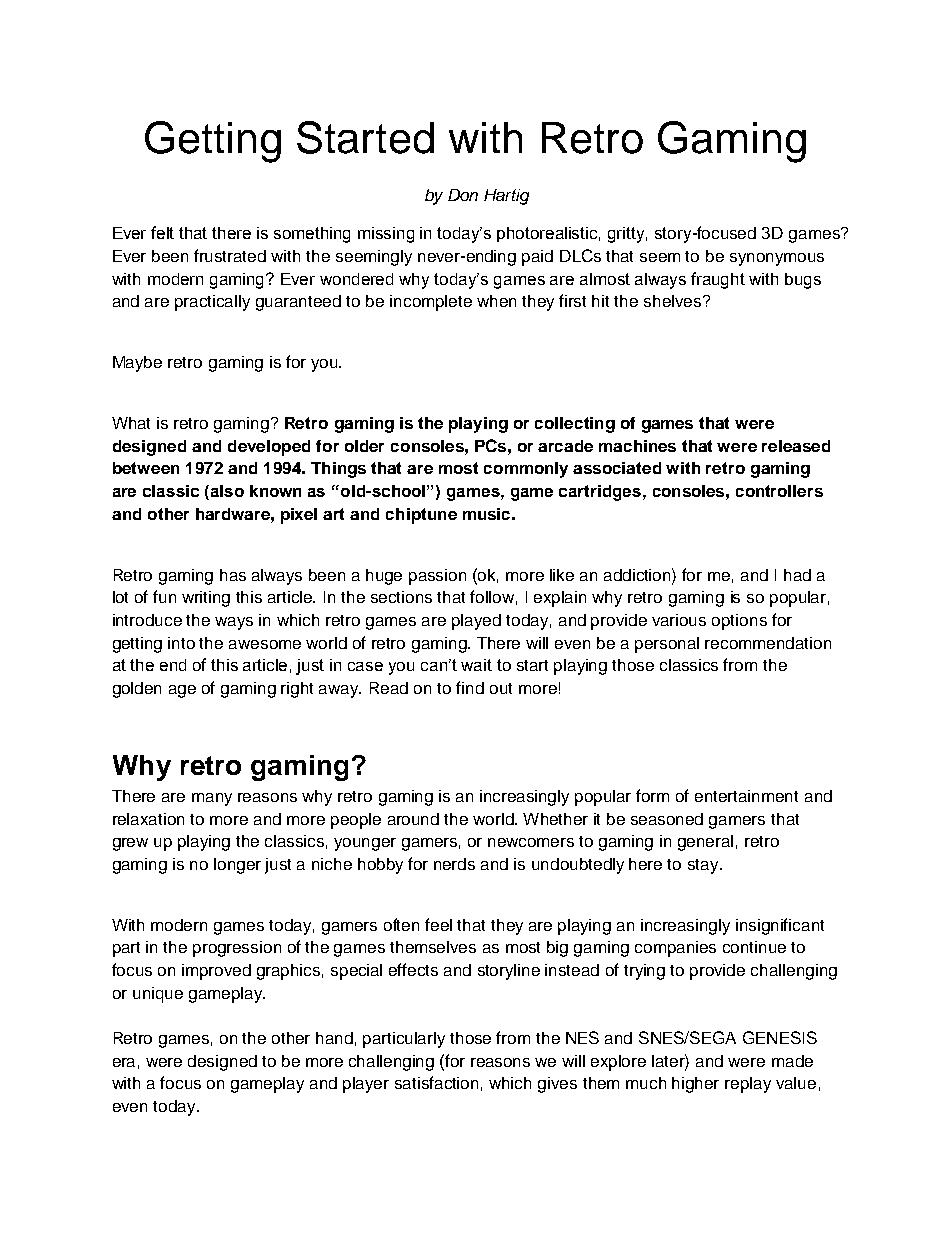  What do you see at coordinates (158, 995) in the screenshot?
I see `unique` at bounding box center [158, 995].
